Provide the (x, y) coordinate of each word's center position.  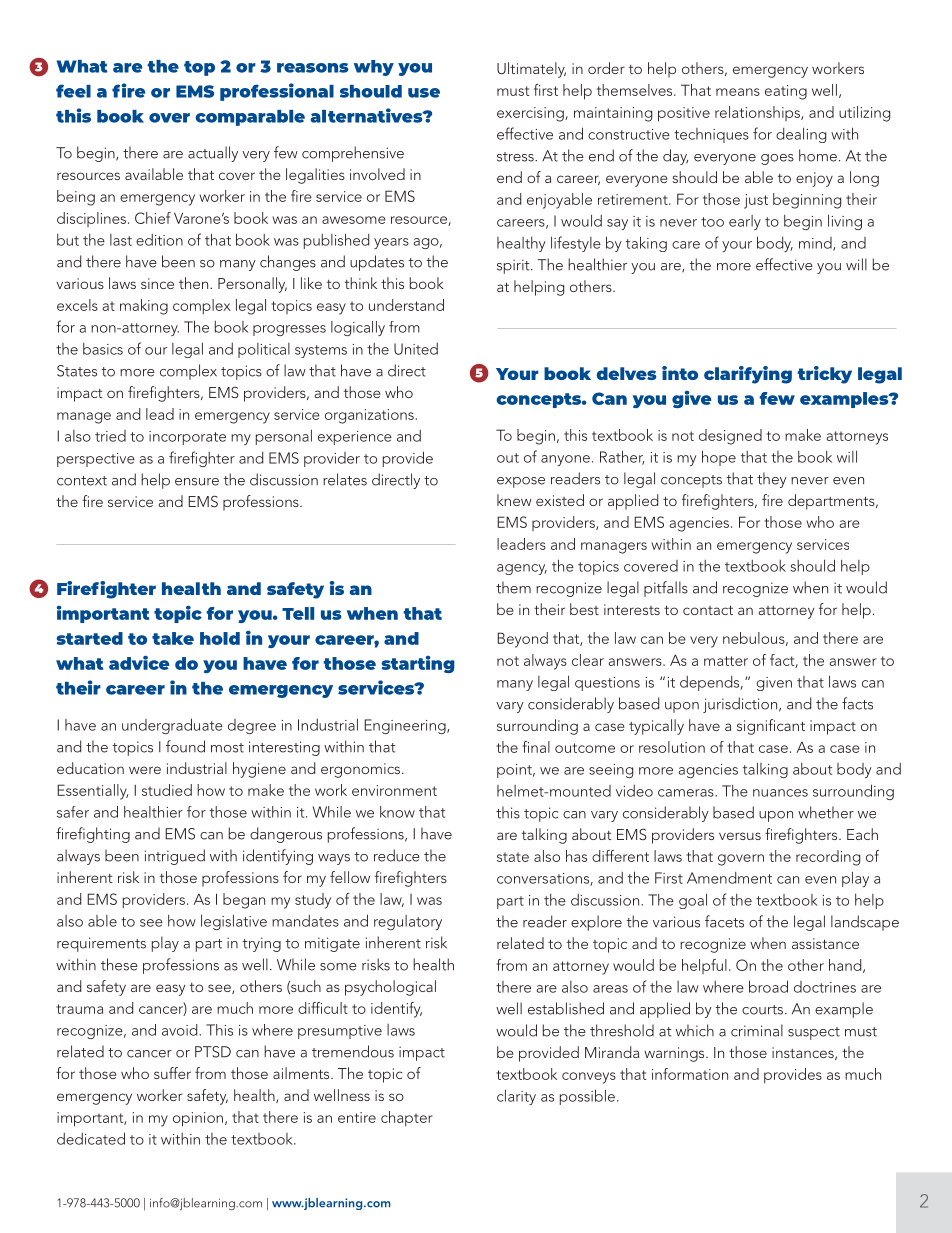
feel (73, 91)
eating (786, 92)
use (424, 93)
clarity (516, 1097)
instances (804, 1053)
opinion (198, 1119)
